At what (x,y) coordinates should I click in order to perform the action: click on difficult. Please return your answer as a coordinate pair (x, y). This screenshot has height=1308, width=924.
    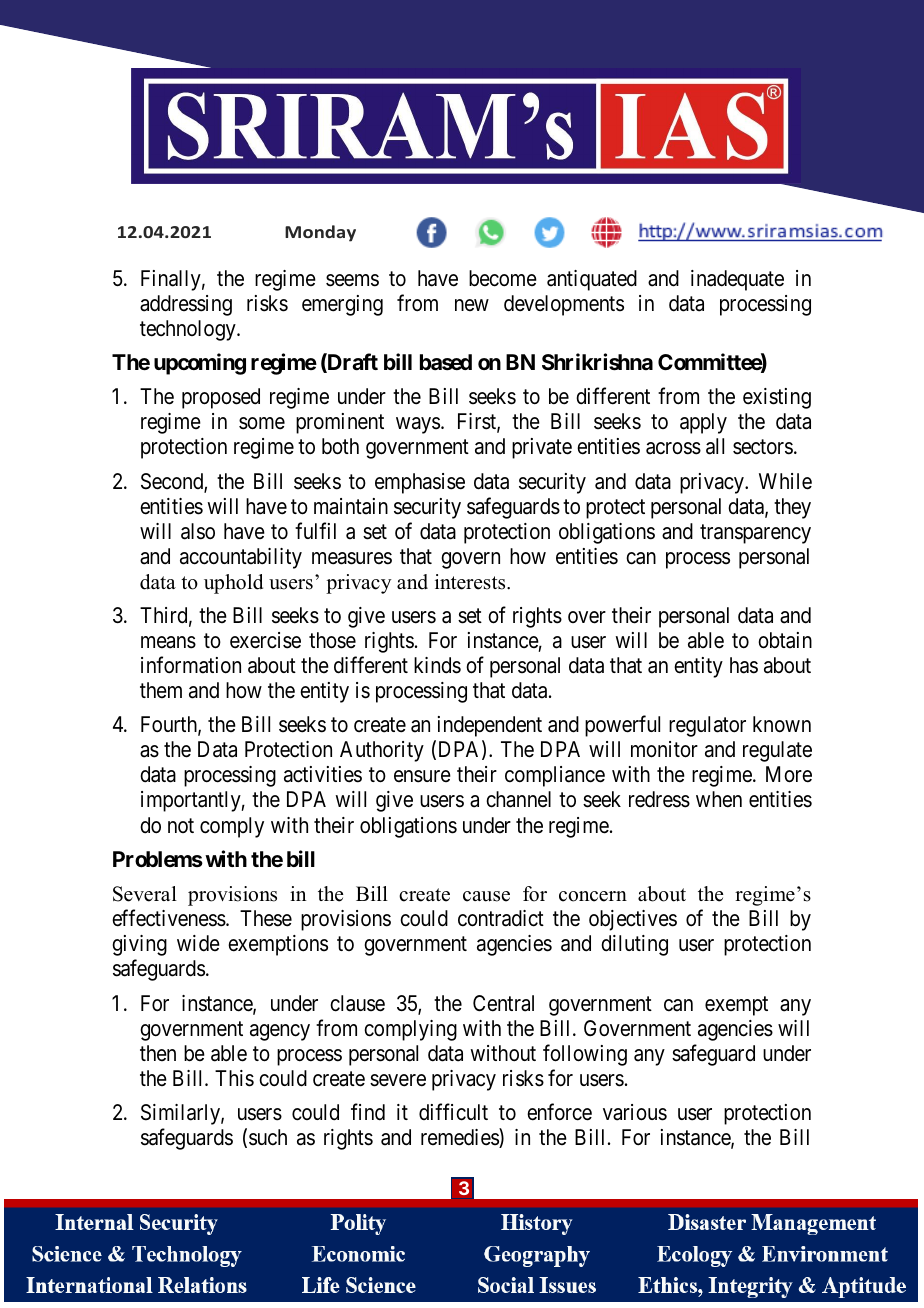
    Looking at the image, I should click on (453, 1112).
